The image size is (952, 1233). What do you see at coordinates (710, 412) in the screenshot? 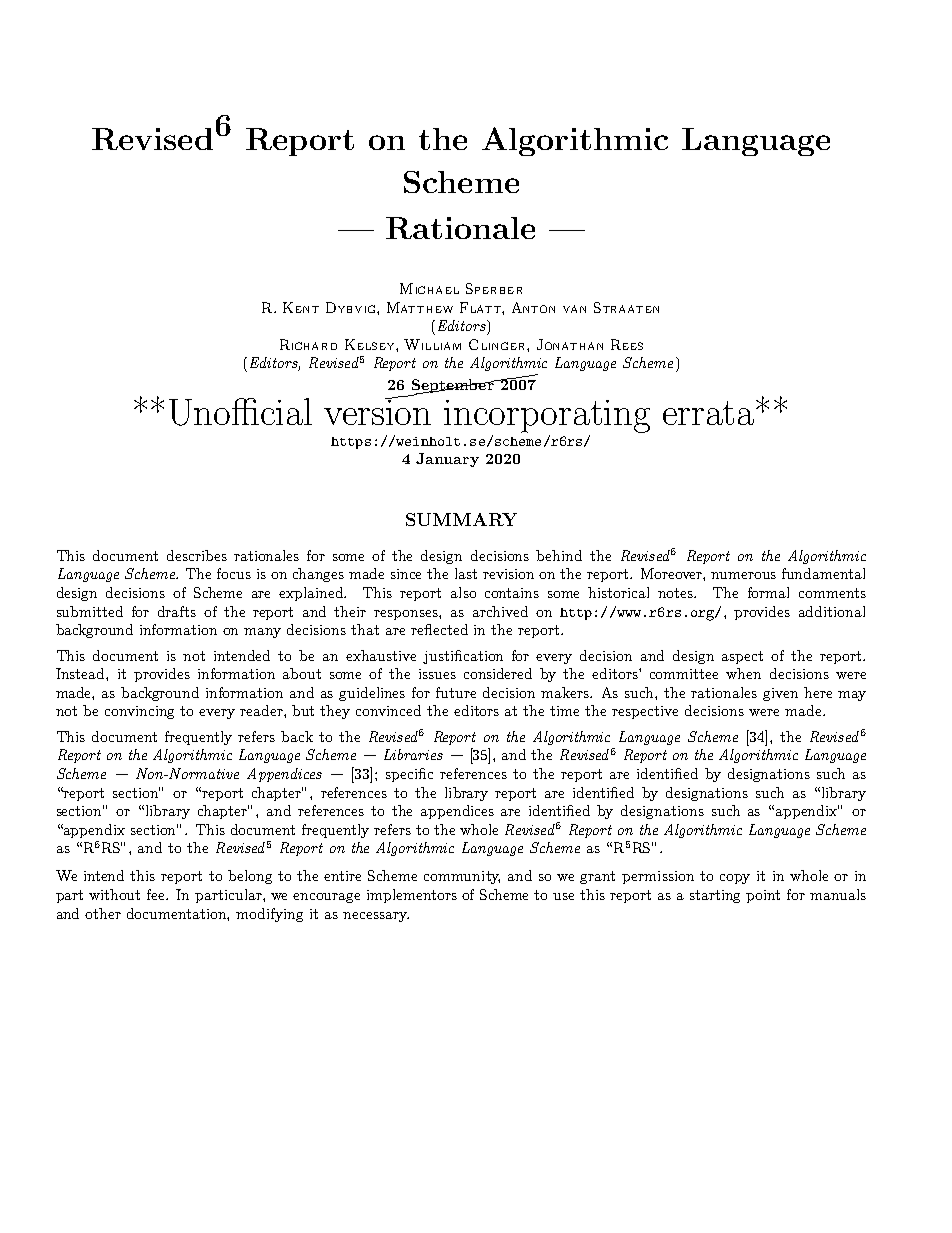
I see `errata` at bounding box center [710, 412].
